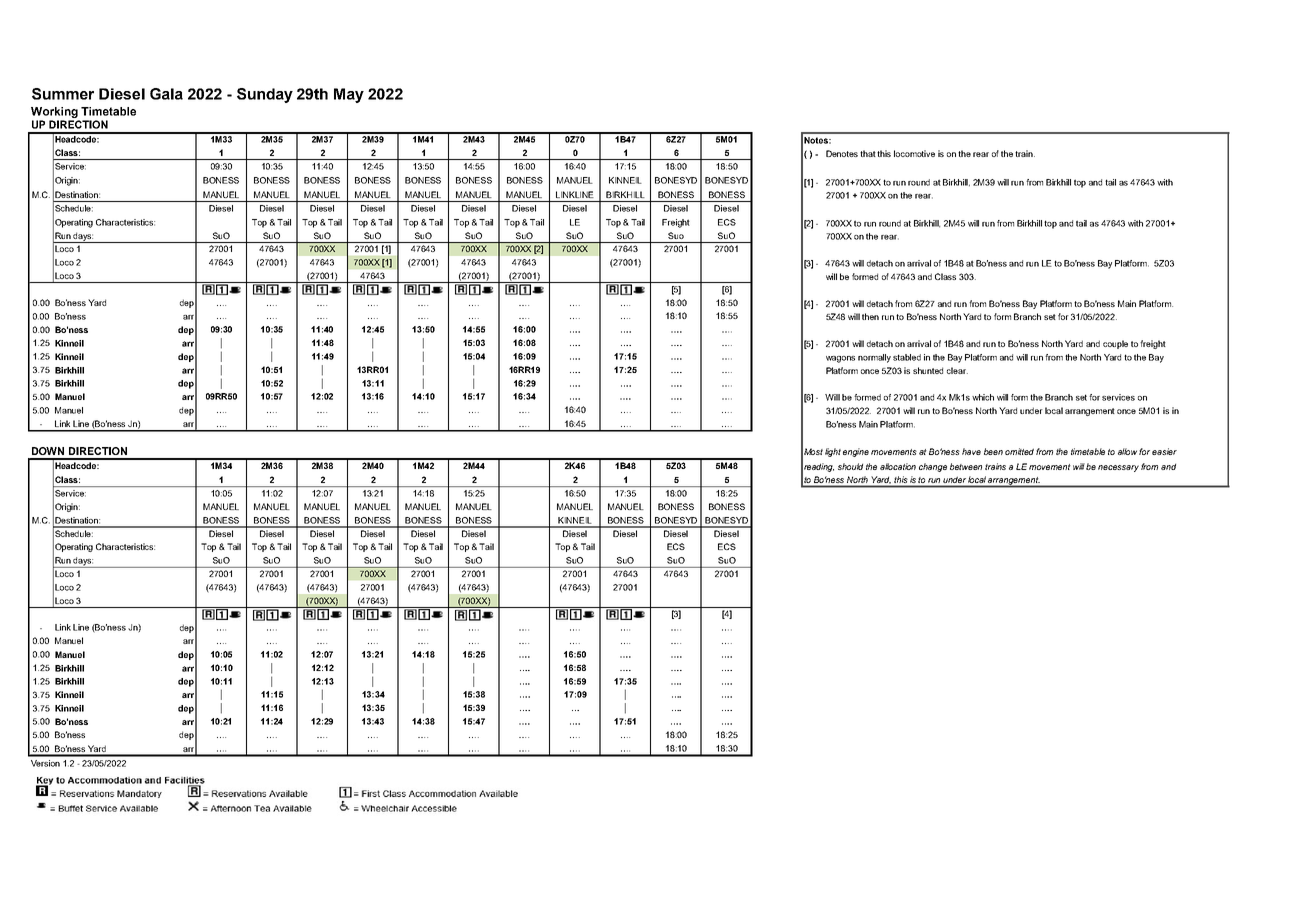  What do you see at coordinates (850, 466) in the image?
I see `should` at bounding box center [850, 466].
